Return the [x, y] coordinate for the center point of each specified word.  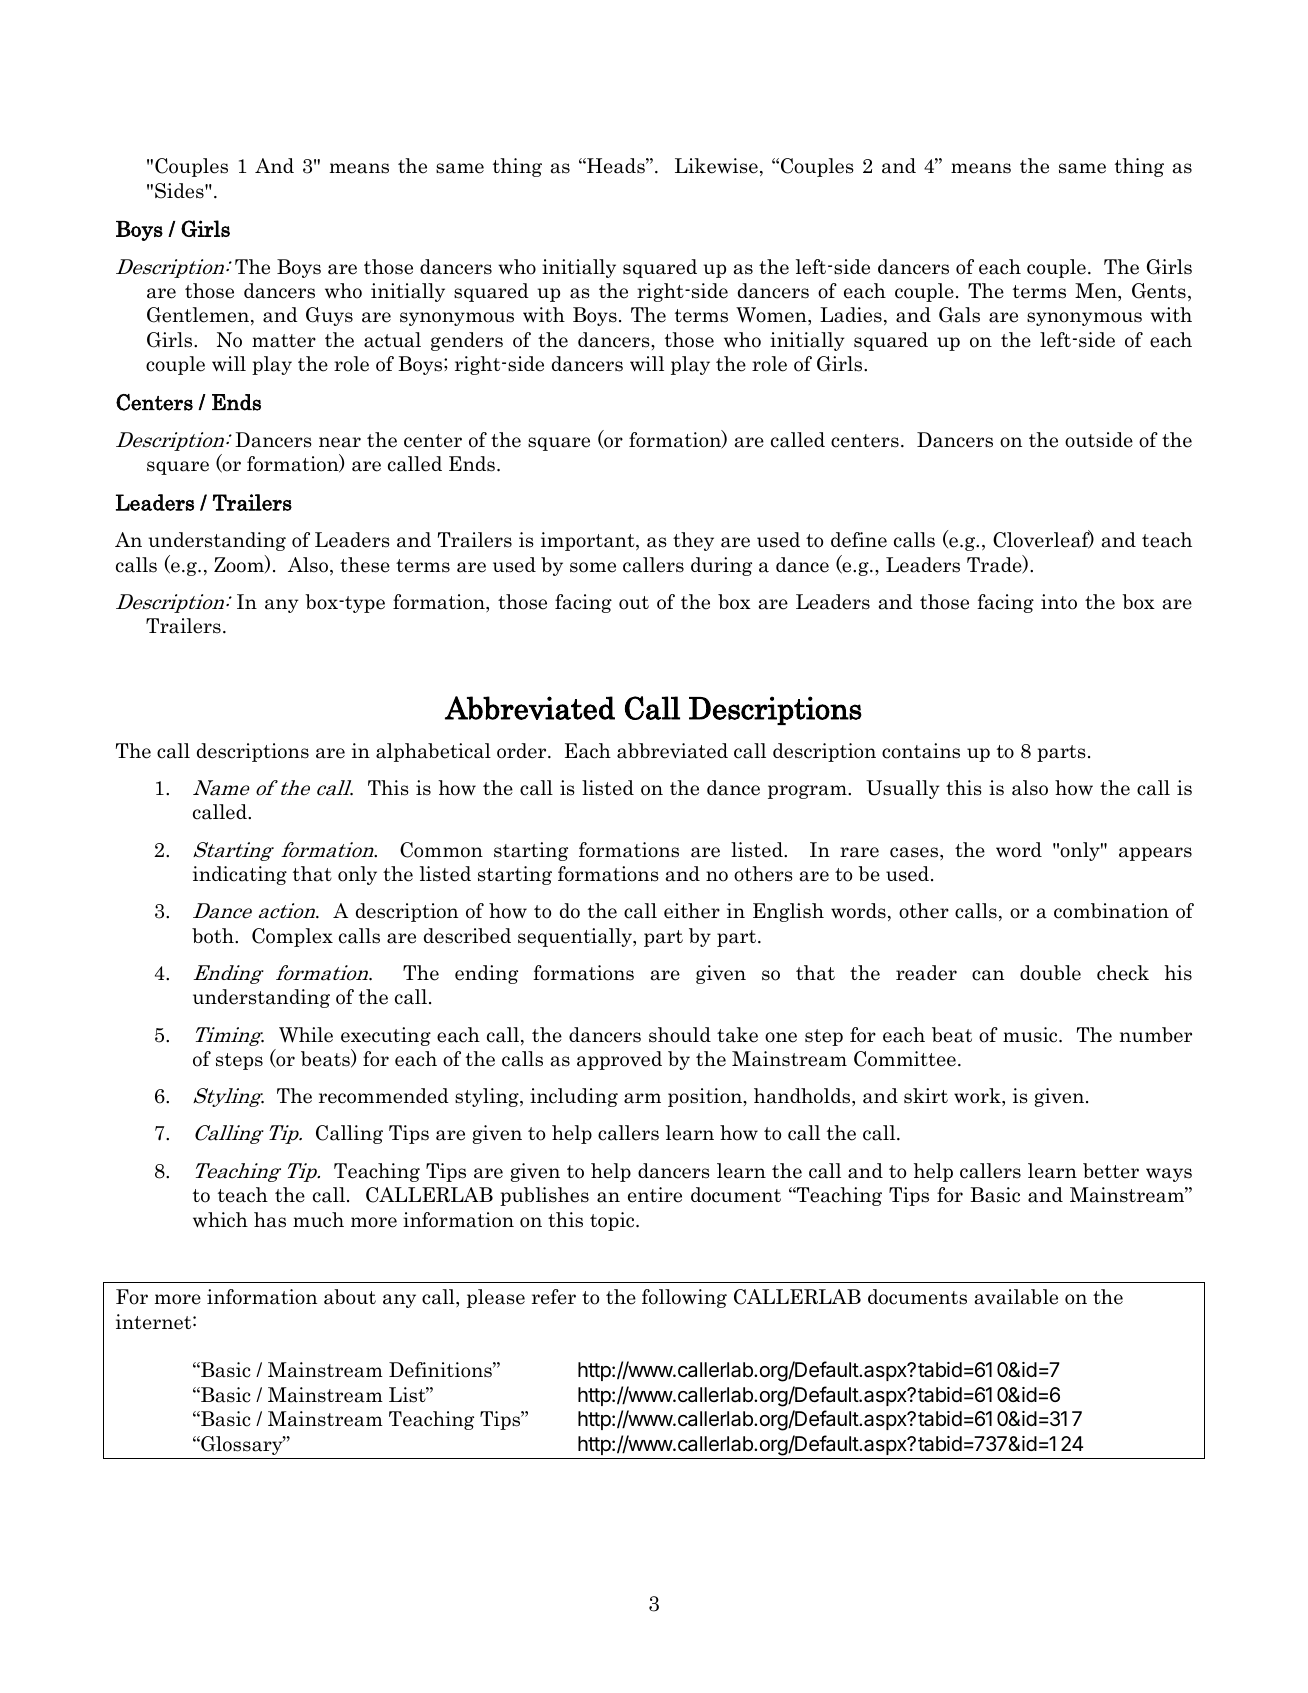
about [350, 1297]
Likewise [716, 166]
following [684, 1298]
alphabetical [433, 752]
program [808, 792]
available [1016, 1297]
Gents [1159, 291]
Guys [329, 316]
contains [921, 751]
